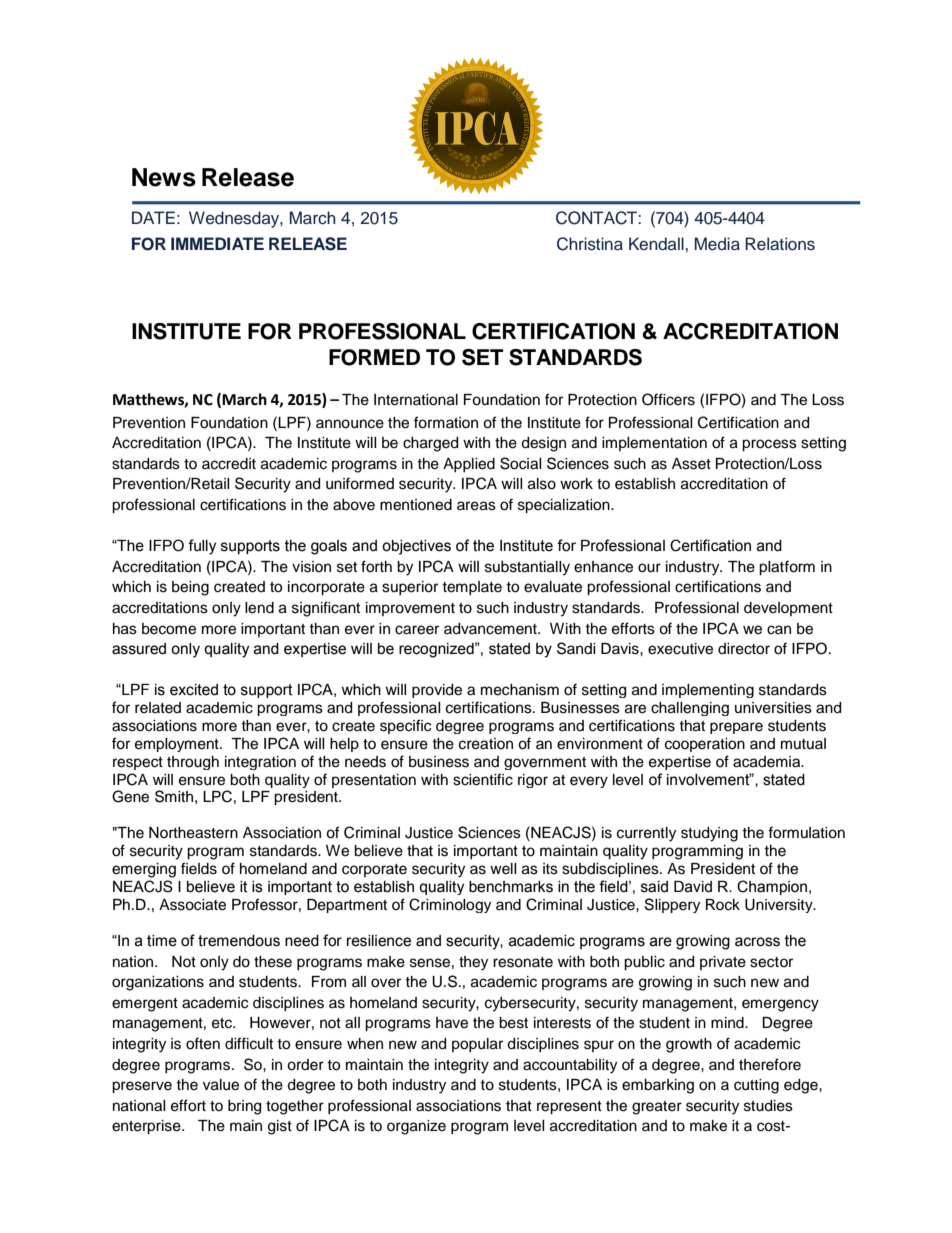 This page has width=952, height=1233. Describe the element at coordinates (446, 422) in the page. I see `formation` at that location.
